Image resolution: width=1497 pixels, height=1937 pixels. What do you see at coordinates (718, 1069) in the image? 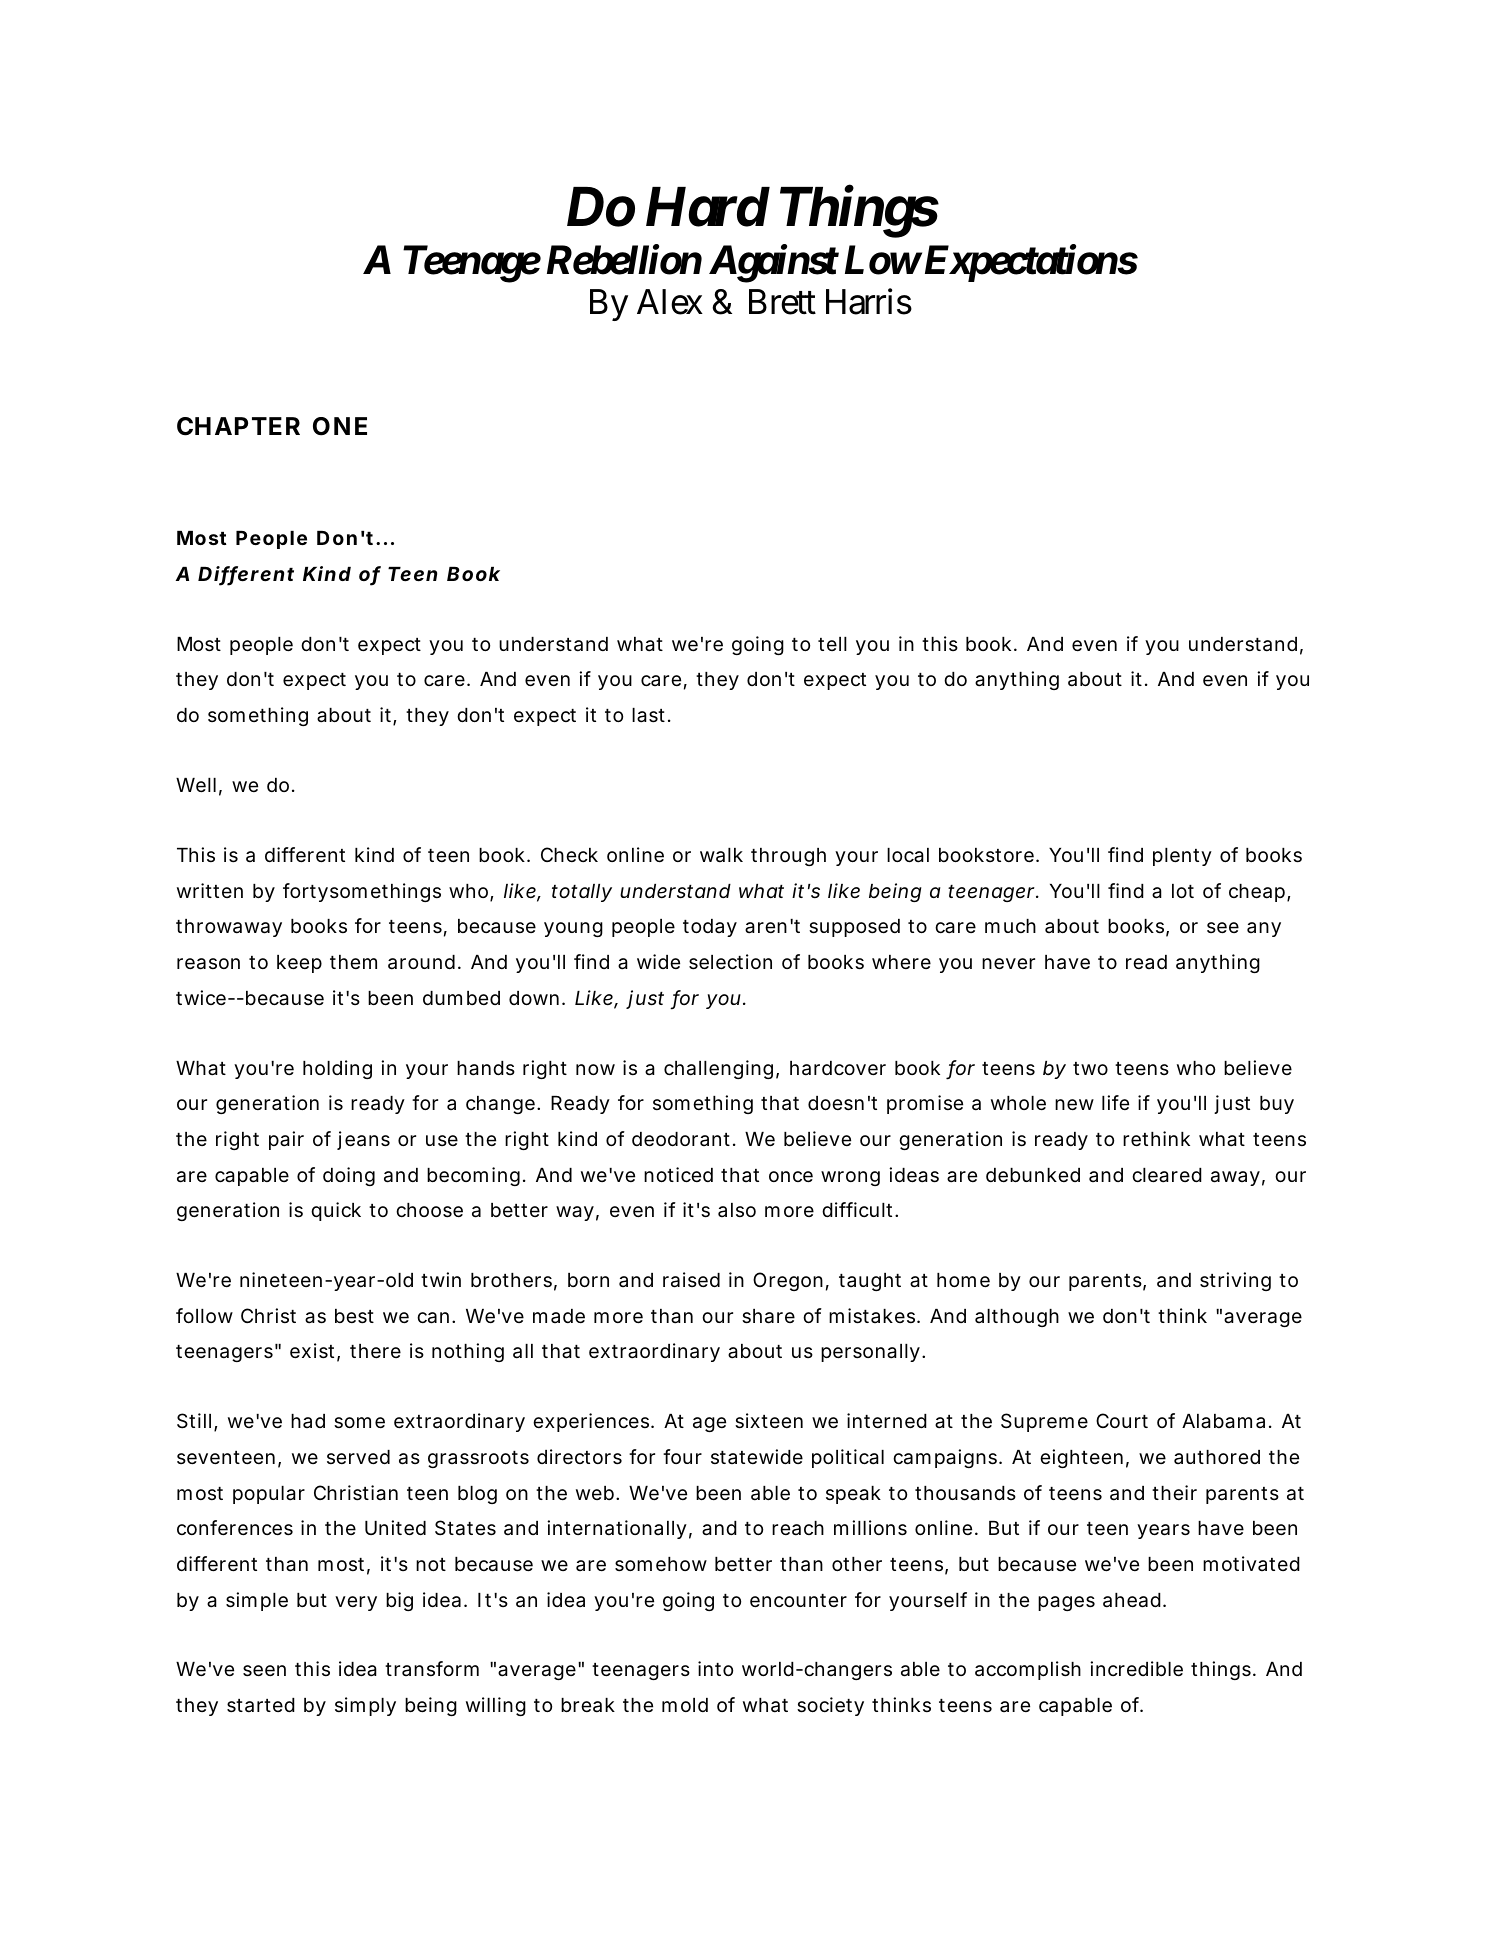
I see `challenging` at bounding box center [718, 1069].
